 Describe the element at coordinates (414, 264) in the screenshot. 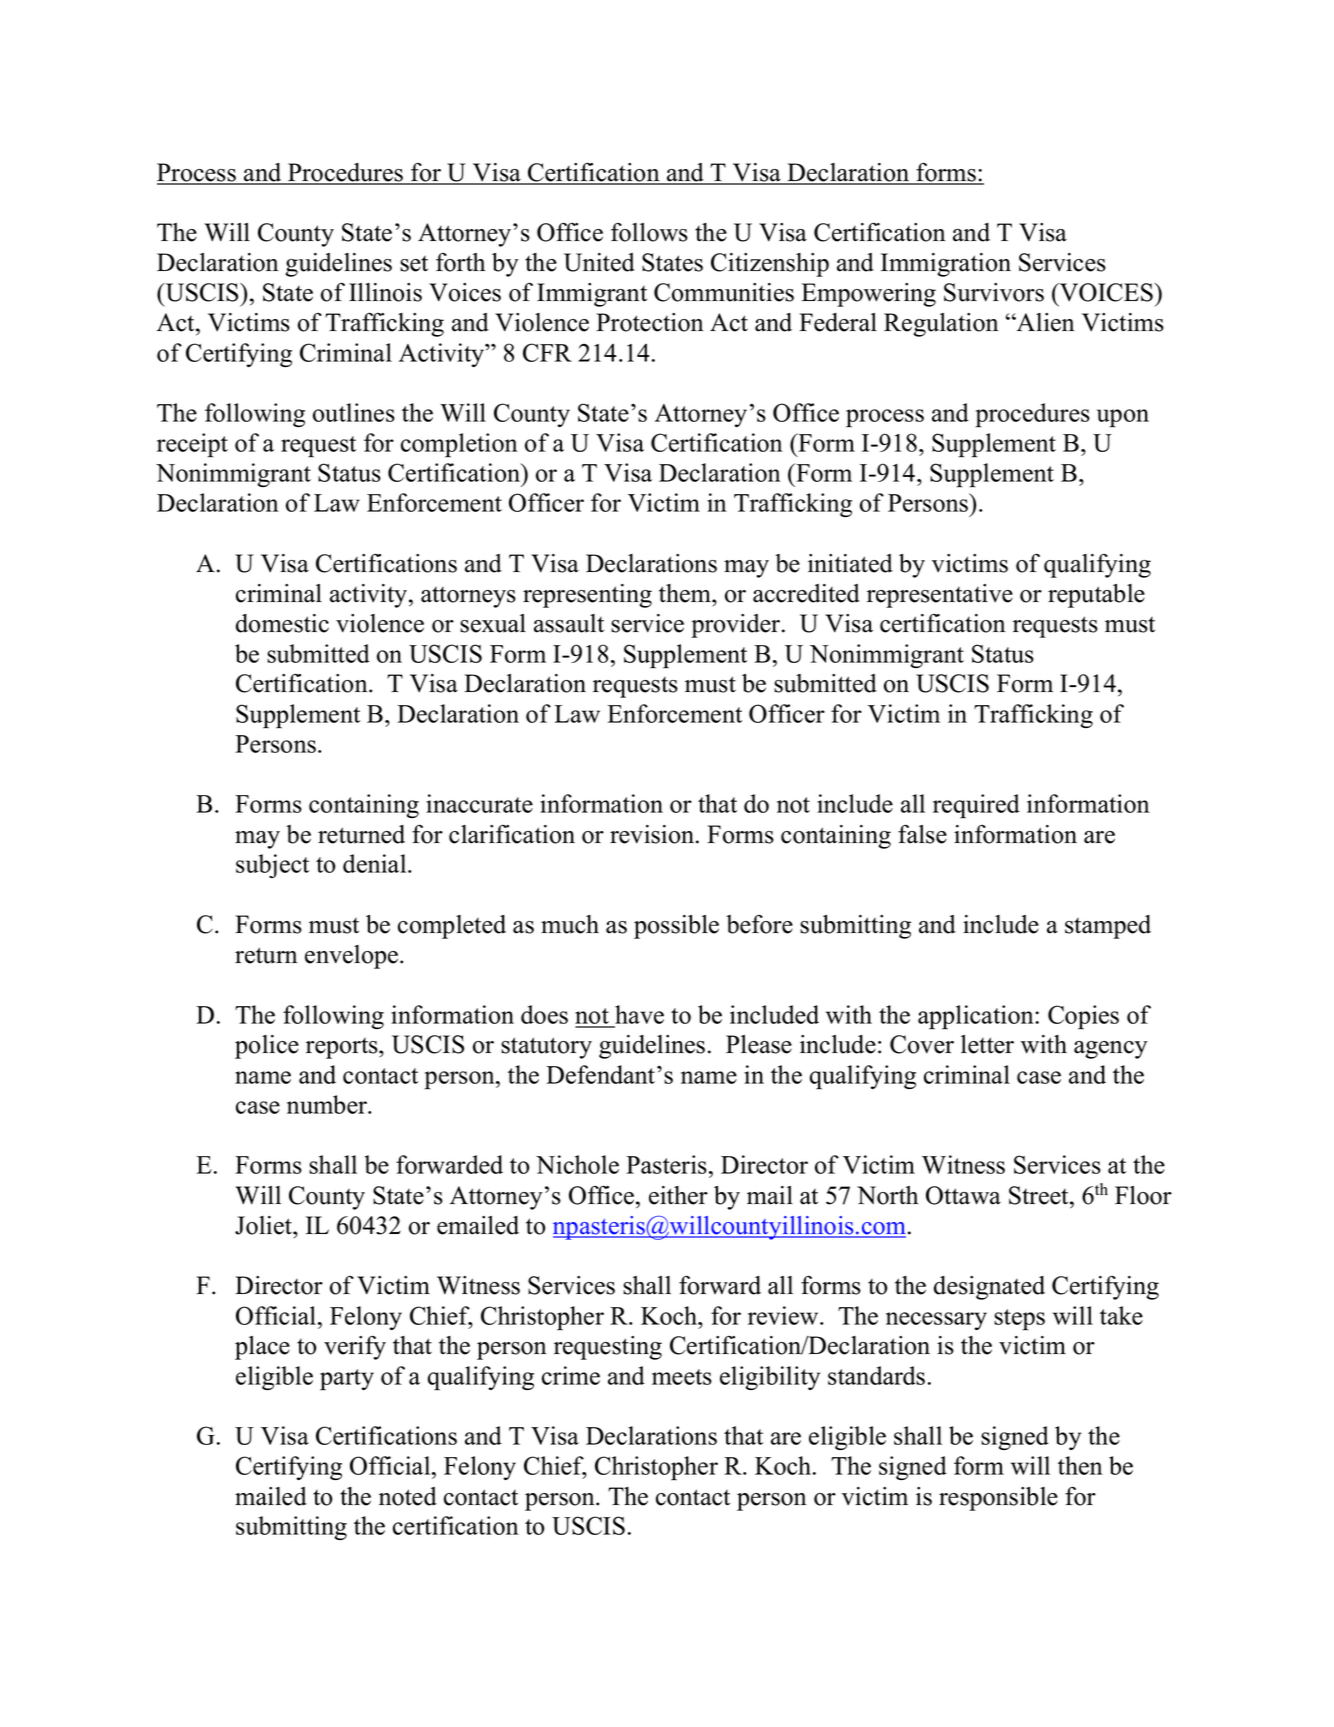

I see `set` at that location.
